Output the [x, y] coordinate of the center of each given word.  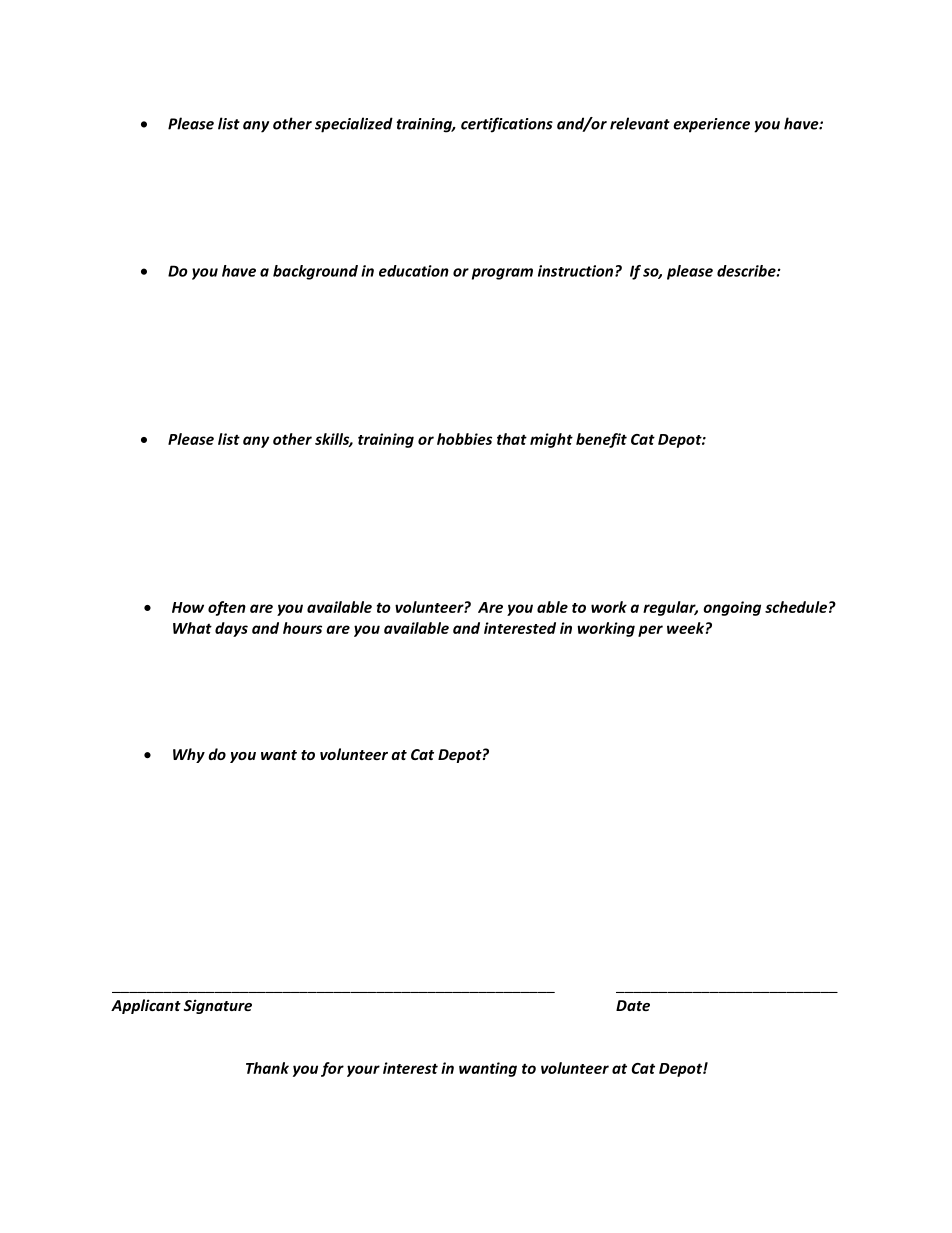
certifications [507, 125]
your [363, 1071]
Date [633, 1005]
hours [302, 628]
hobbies [464, 439]
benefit [601, 440]
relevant [640, 123]
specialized [354, 125]
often [227, 608]
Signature [218, 1006]
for [332, 1069]
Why [189, 755]
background [315, 272]
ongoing [732, 608]
